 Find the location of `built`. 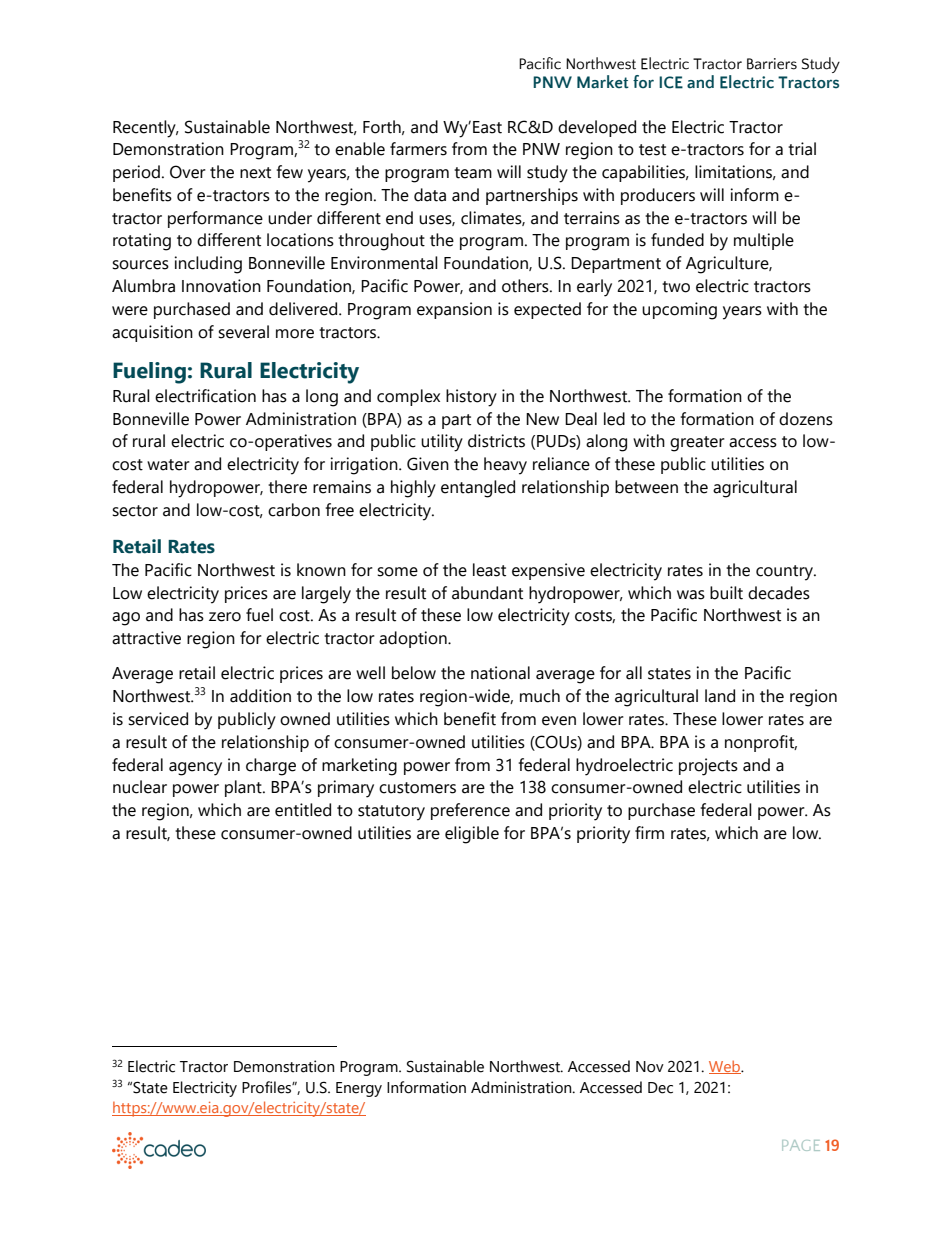

built is located at coordinates (726, 593).
